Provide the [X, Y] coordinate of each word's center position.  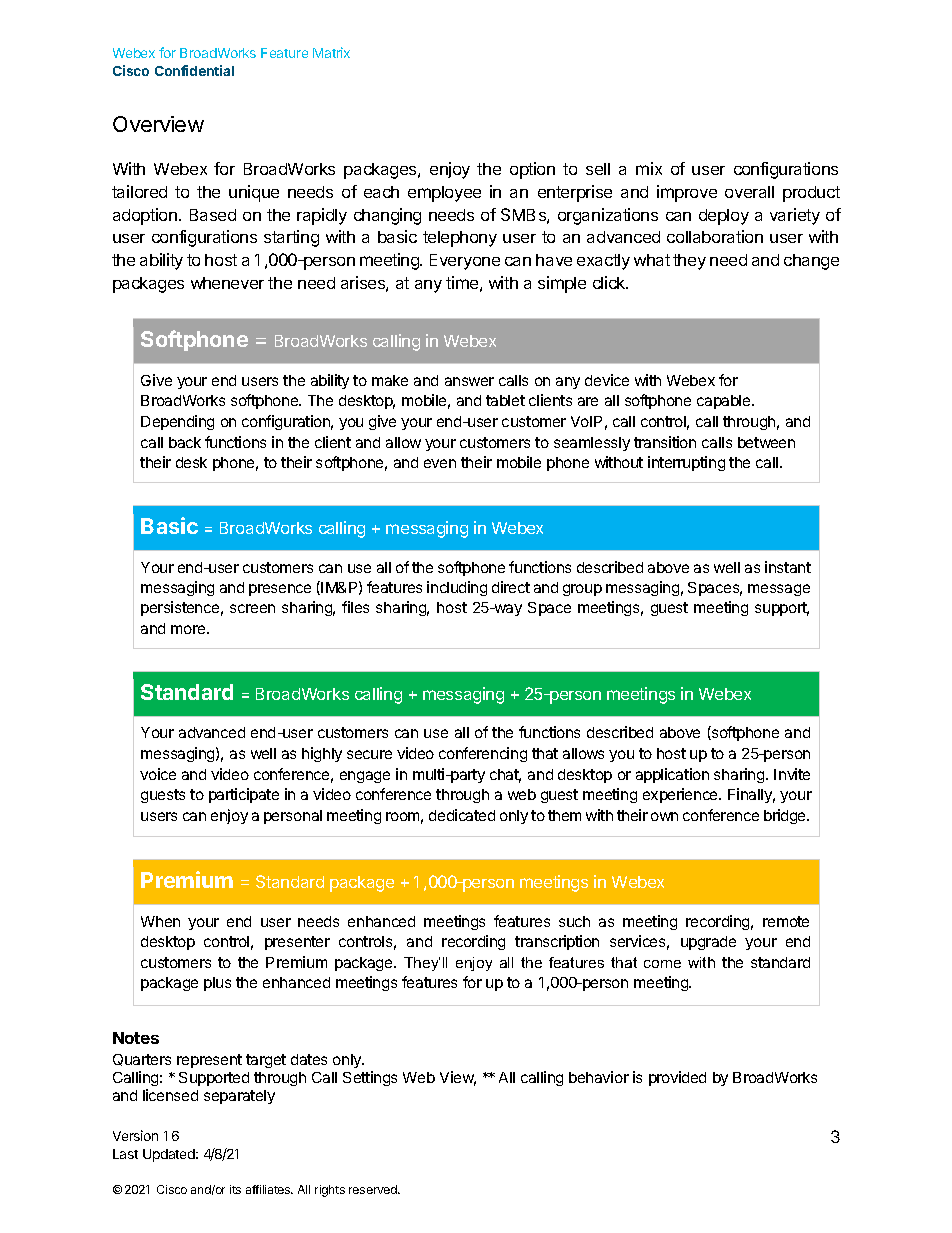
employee [444, 194]
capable [725, 402]
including [457, 588]
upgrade [708, 943]
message [779, 590]
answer [469, 381]
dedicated [462, 815]
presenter [297, 943]
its [235, 1189]
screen [252, 608]
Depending [177, 422]
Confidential [194, 70]
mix [649, 168]
